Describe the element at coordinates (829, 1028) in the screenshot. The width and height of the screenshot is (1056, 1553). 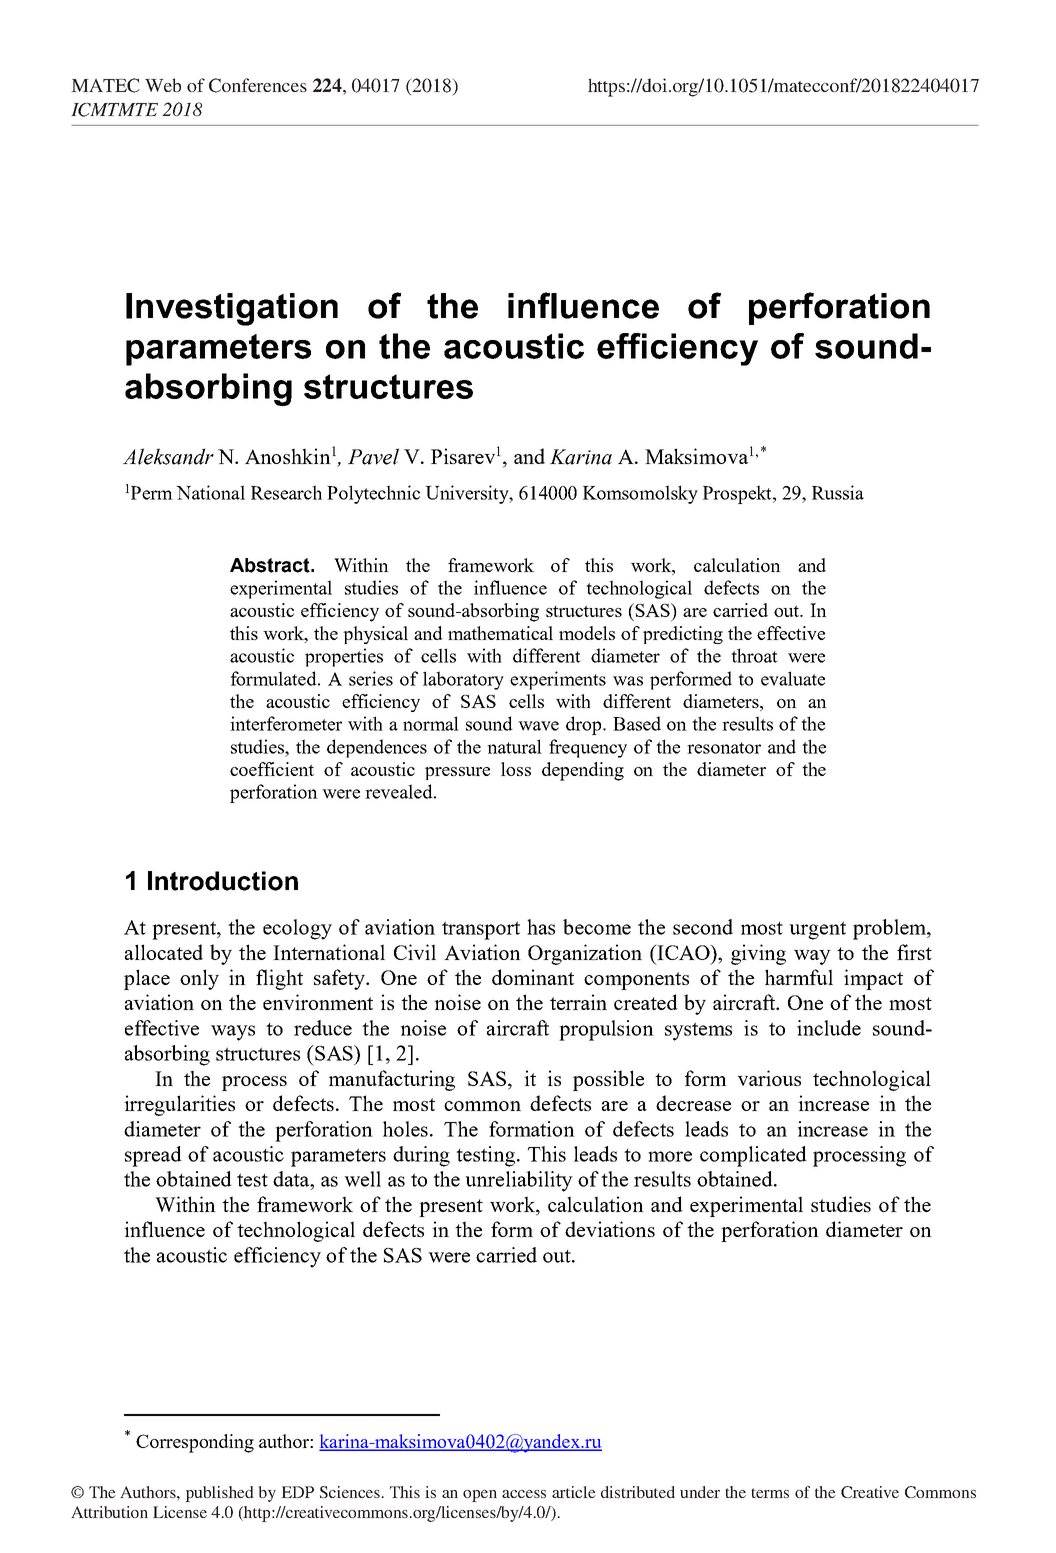
I see `include` at that location.
